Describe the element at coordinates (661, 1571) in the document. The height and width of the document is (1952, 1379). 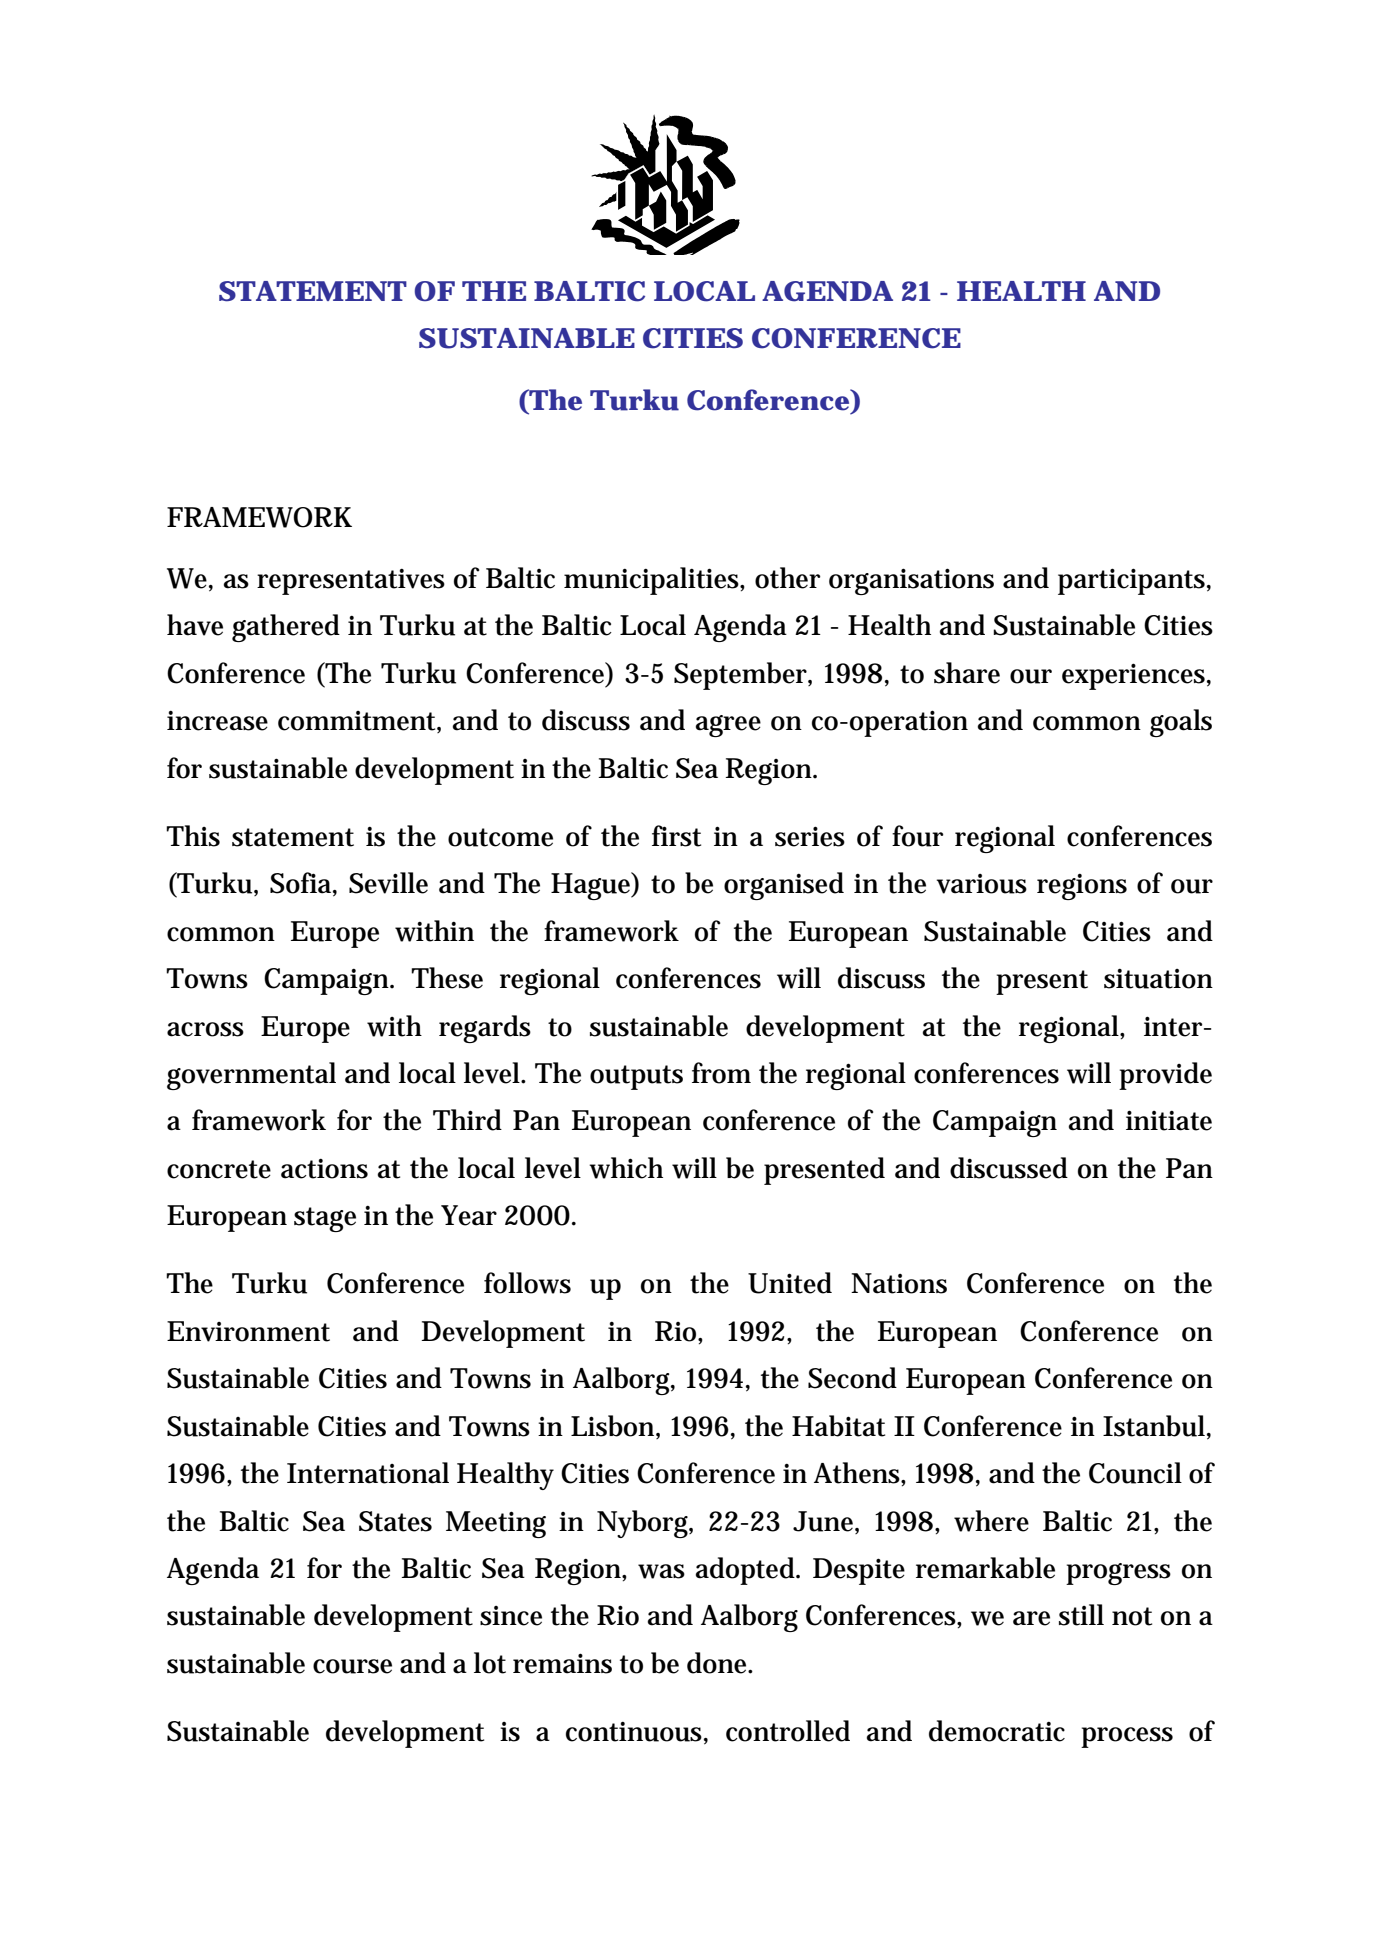
I see `was` at that location.
